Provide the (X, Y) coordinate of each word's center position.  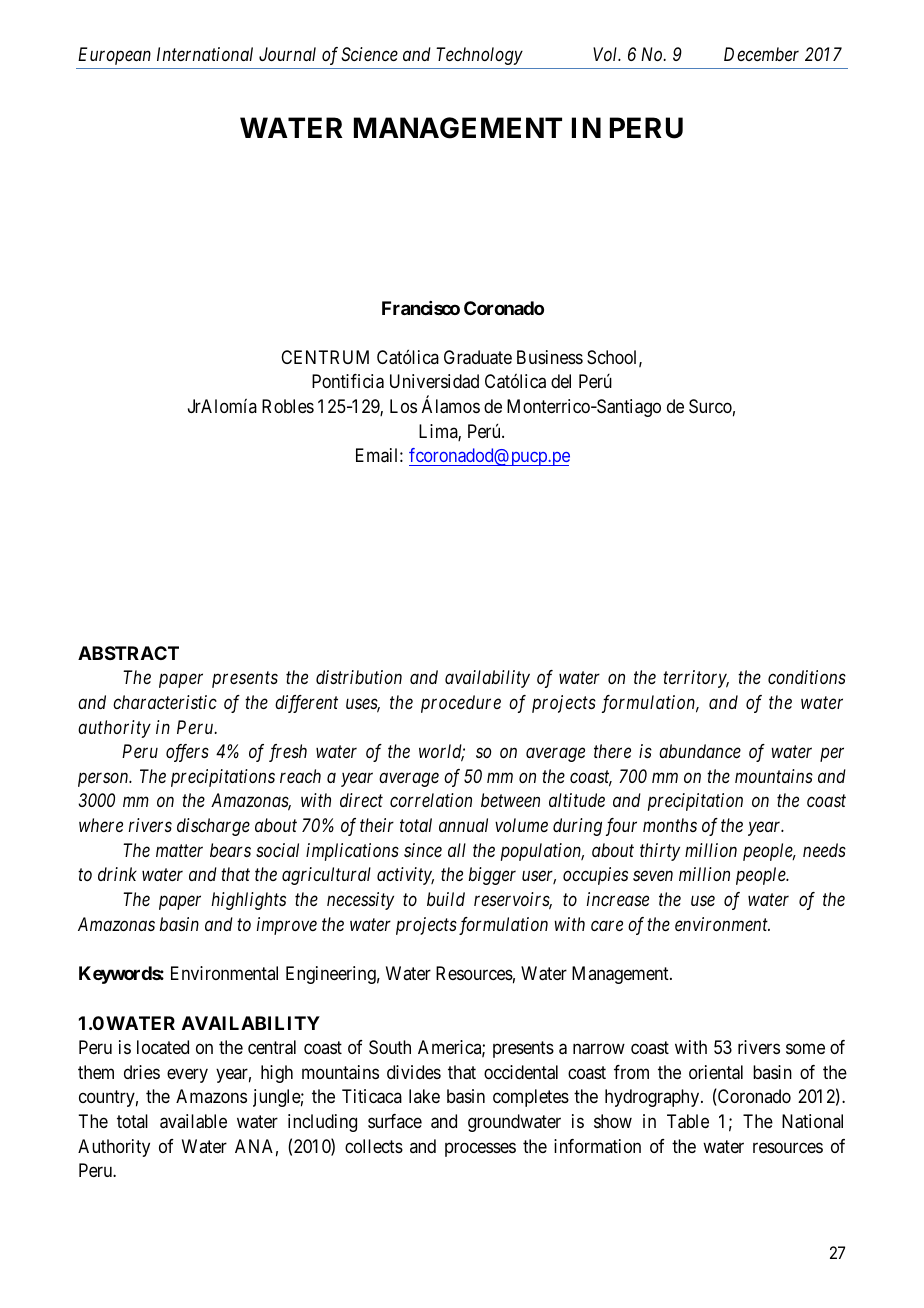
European (114, 56)
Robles (288, 406)
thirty (660, 852)
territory (696, 679)
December (761, 54)
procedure (461, 704)
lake (424, 1096)
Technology (479, 56)
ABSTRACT (128, 653)
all (457, 850)
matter (179, 851)
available (193, 1121)
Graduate (478, 357)
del (561, 381)
